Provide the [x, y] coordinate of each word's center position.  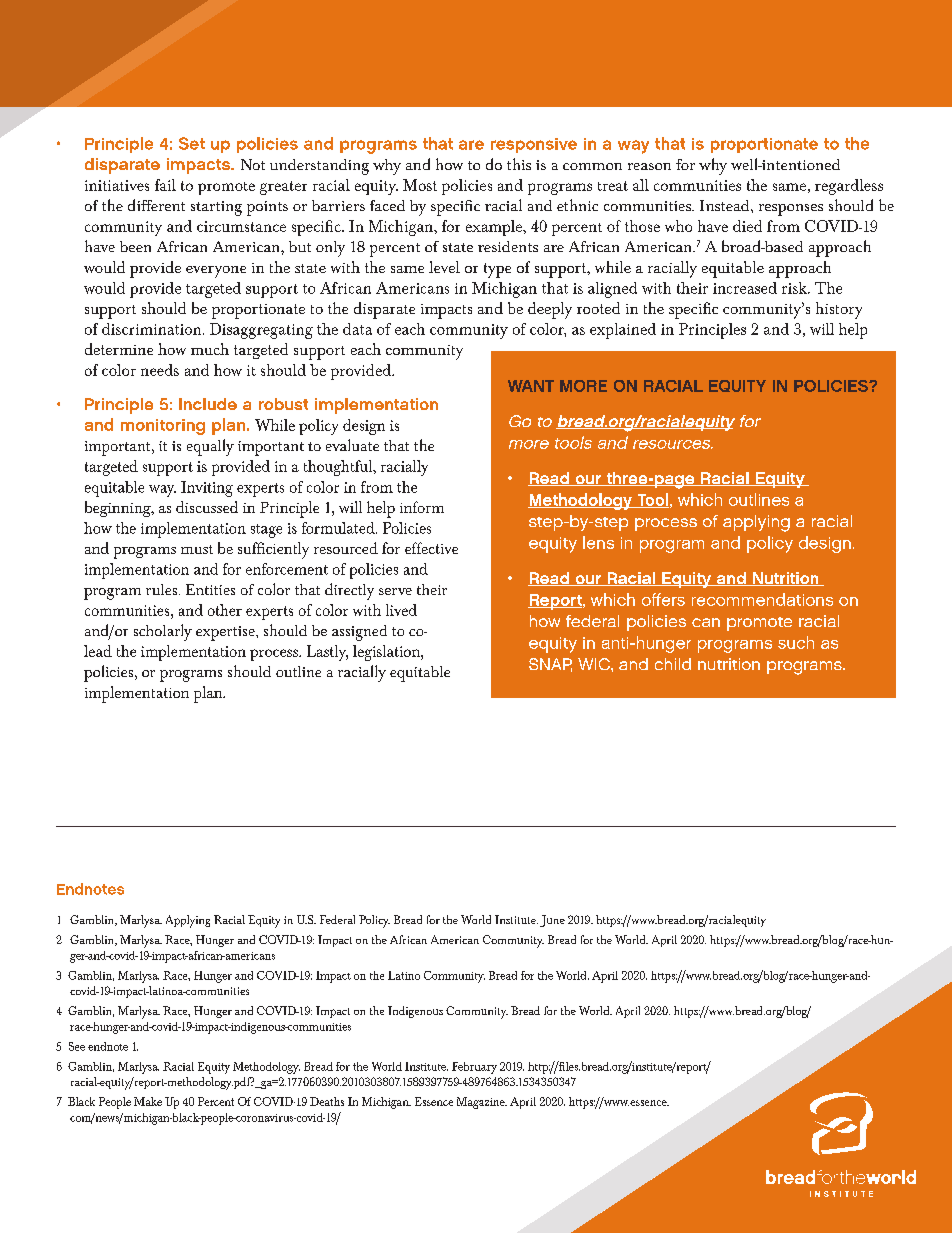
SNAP [550, 665]
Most [420, 185]
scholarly [163, 632]
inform [422, 507]
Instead [726, 205]
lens [598, 542]
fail [165, 185]
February [474, 1068]
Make [148, 1101]
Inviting [207, 489]
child [673, 664]
